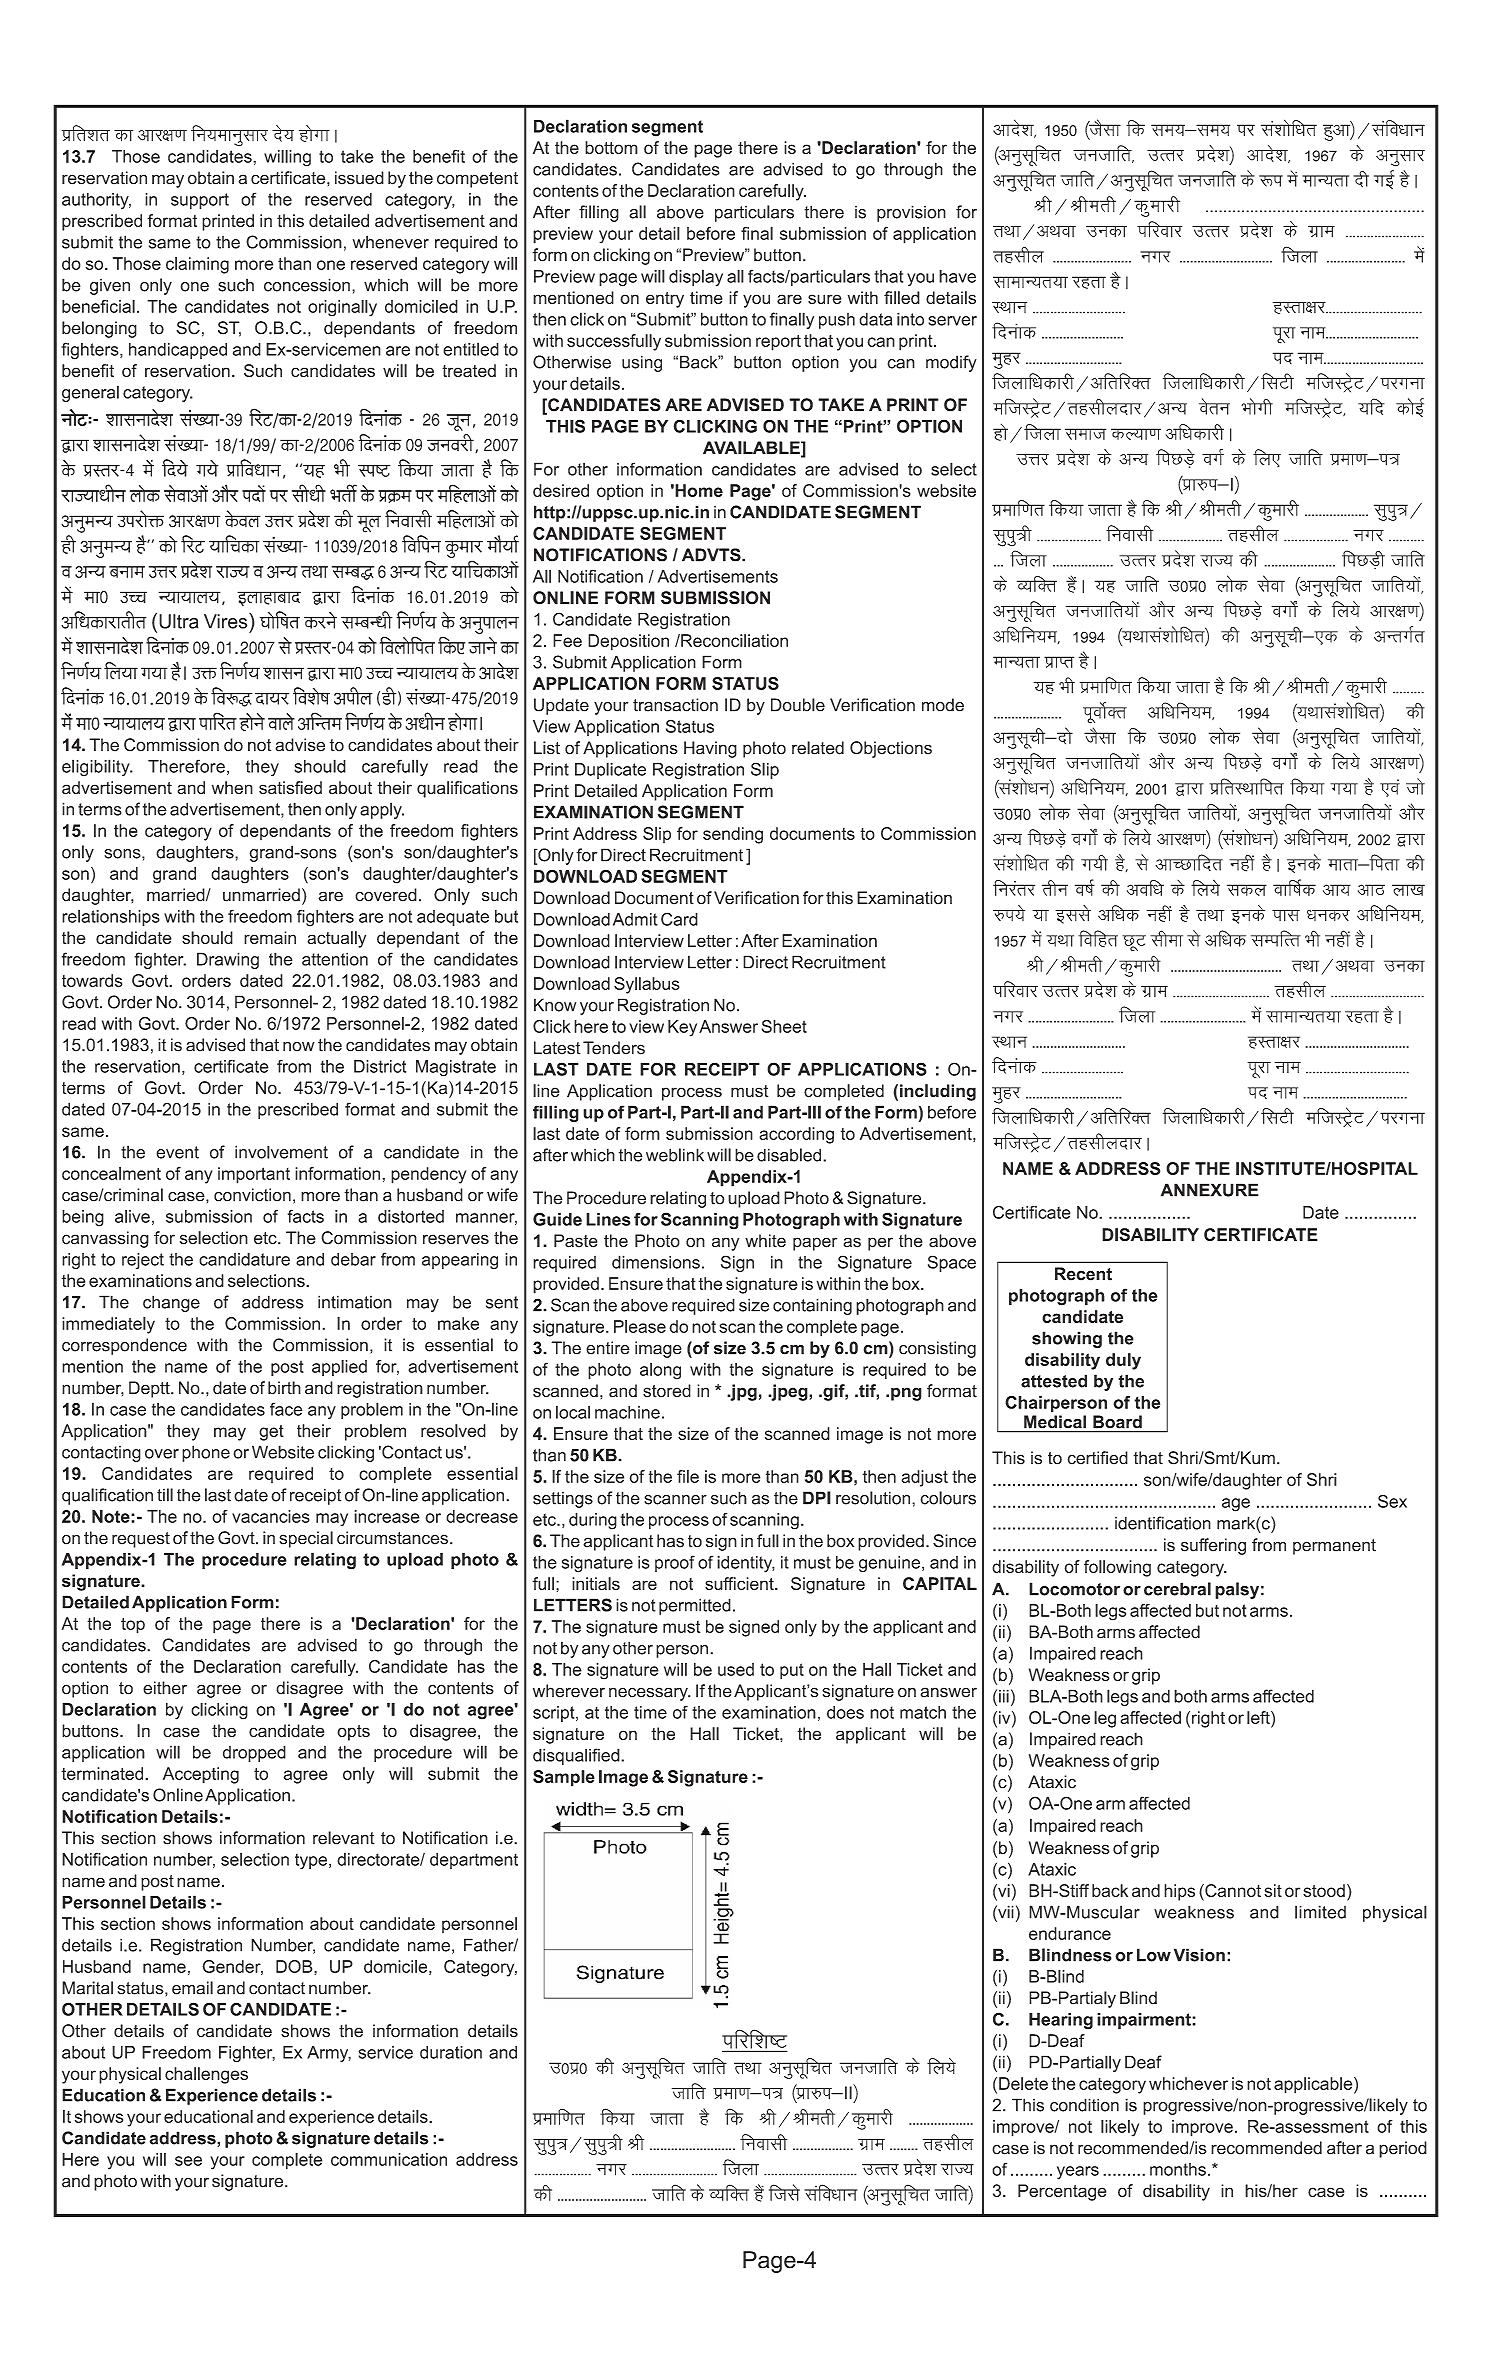 This screenshot has width=1492, height=2375. What do you see at coordinates (1083, 1274) in the screenshot?
I see `Recent` at bounding box center [1083, 1274].
